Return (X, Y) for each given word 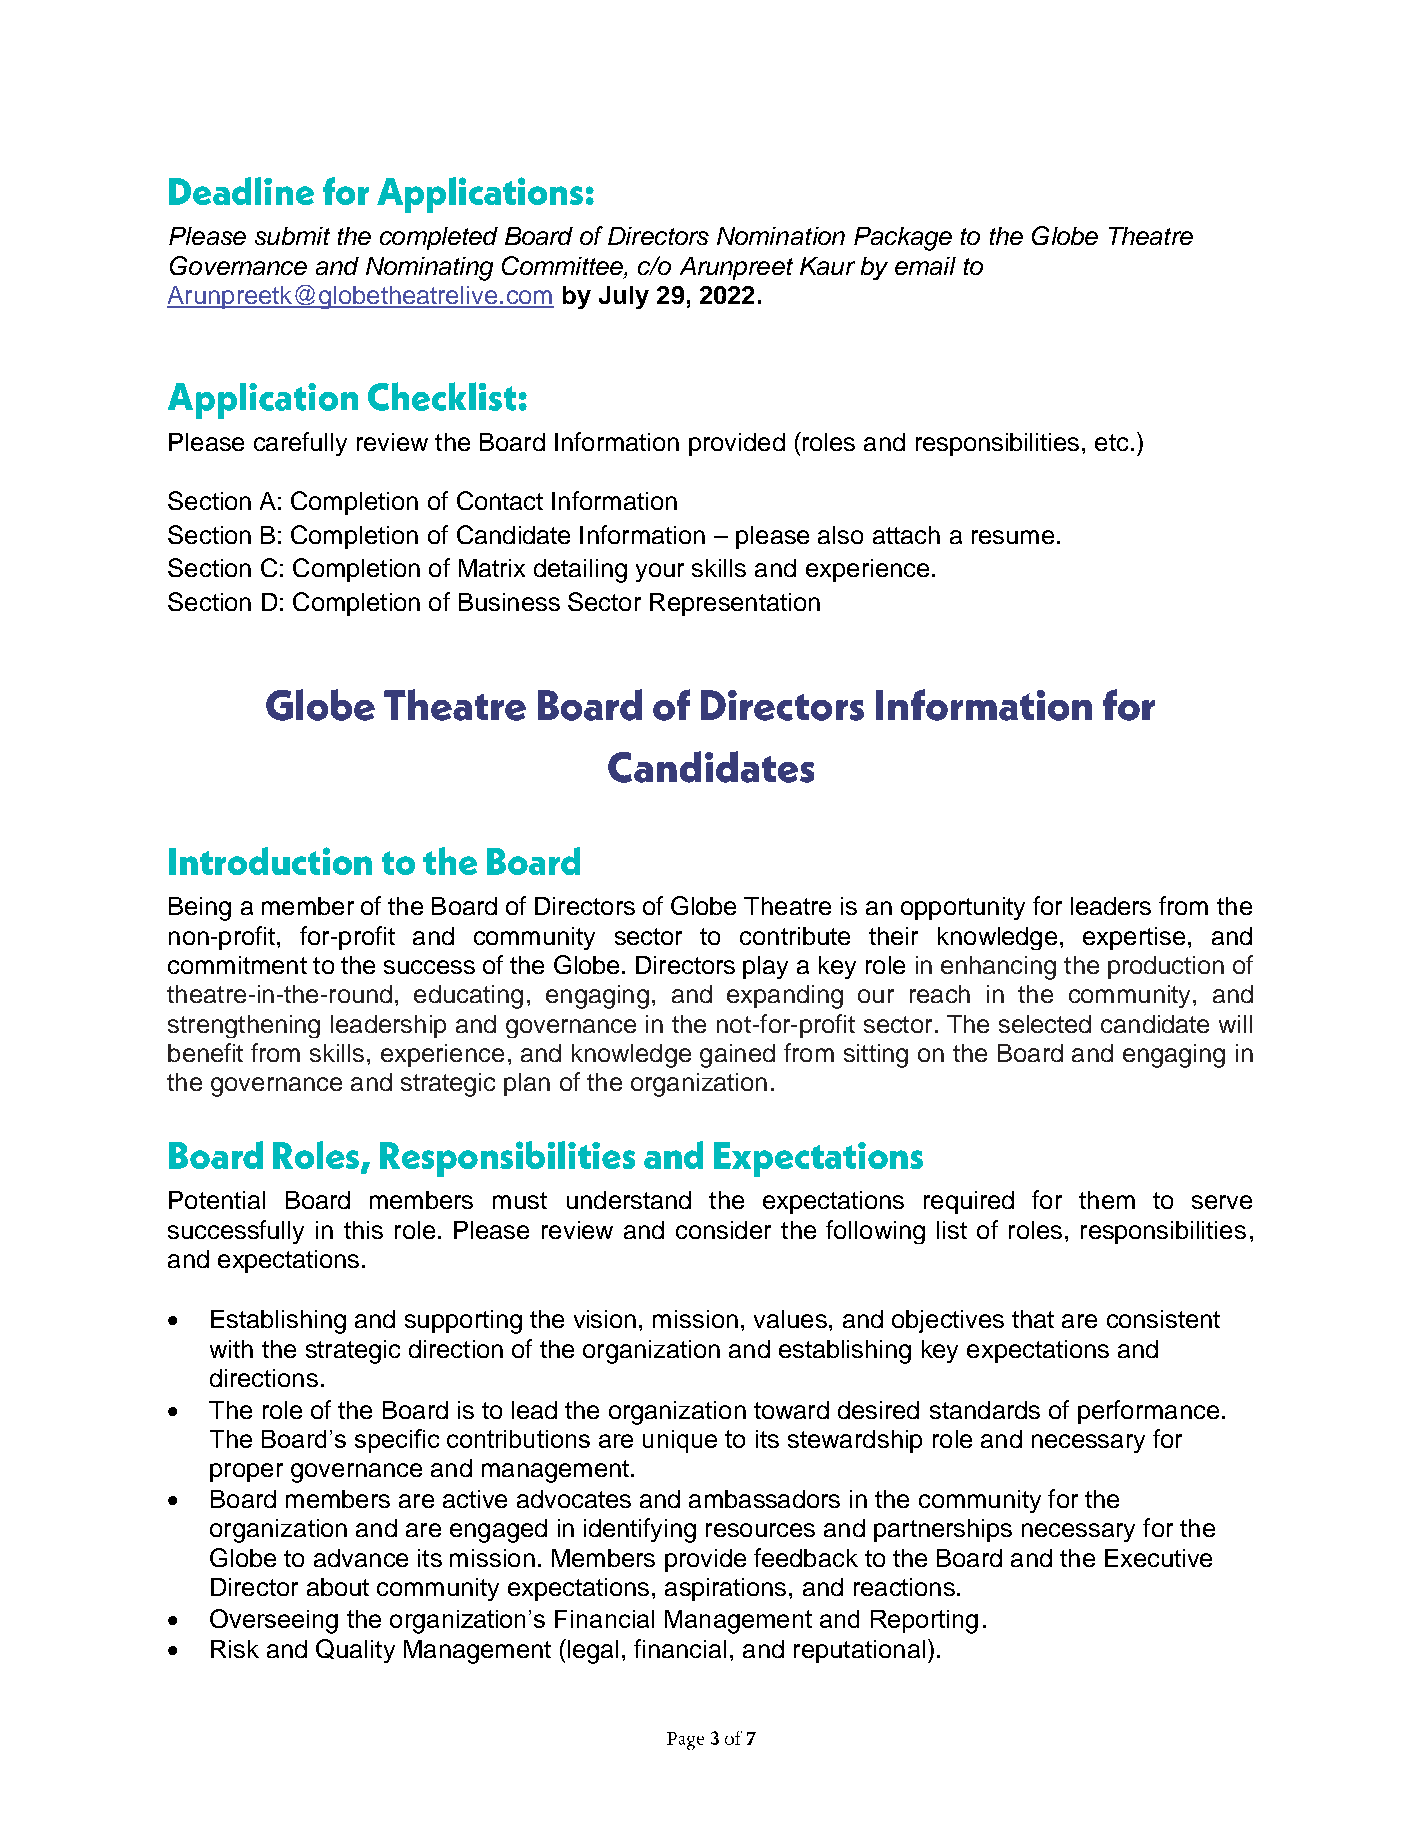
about (338, 1587)
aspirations (725, 1589)
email (925, 266)
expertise (1134, 938)
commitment (237, 965)
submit (292, 236)
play (765, 967)
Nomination (781, 236)
